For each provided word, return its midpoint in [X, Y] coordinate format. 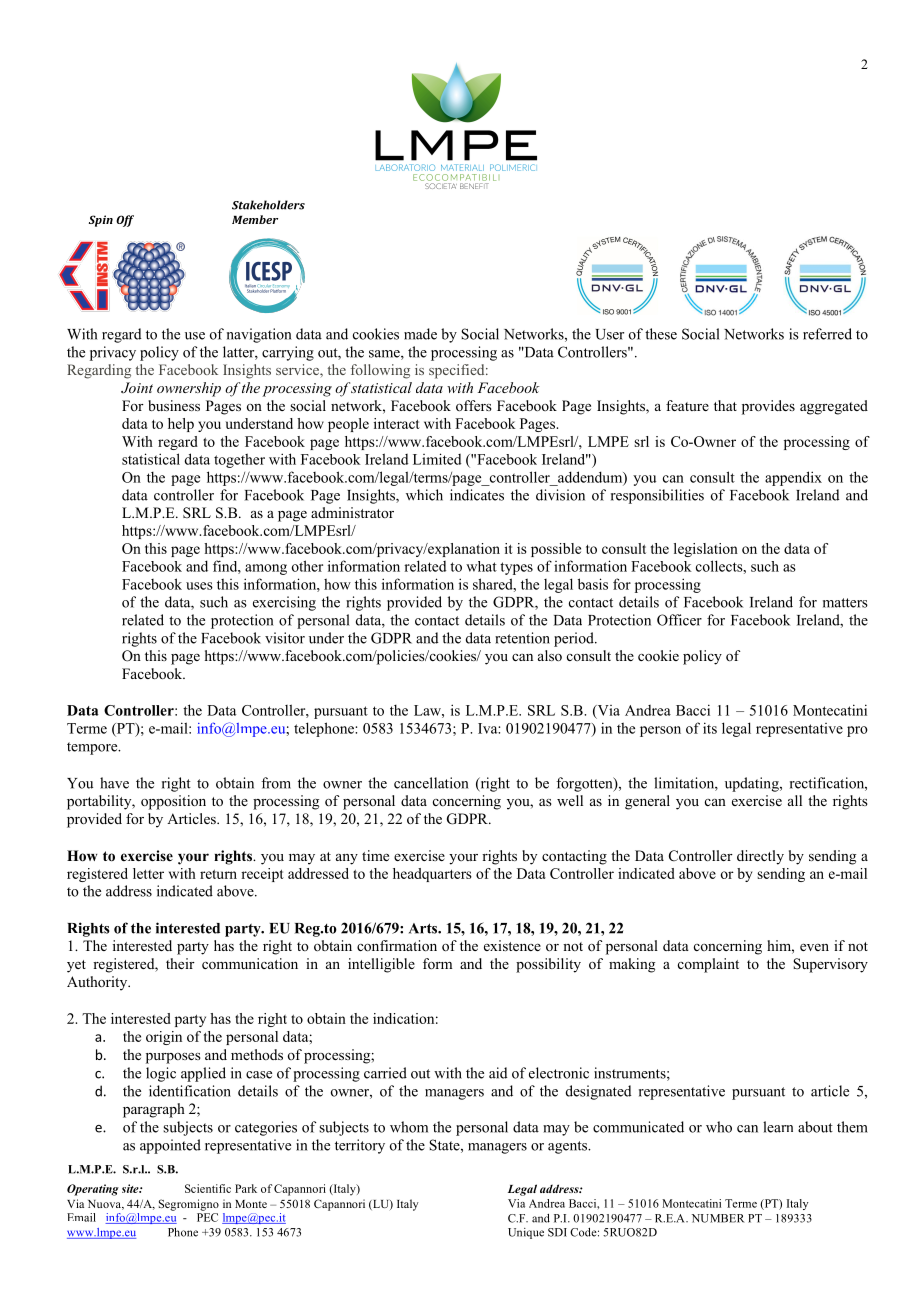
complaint [708, 965]
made [420, 334]
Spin [101, 221]
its [710, 728]
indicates [477, 495]
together [239, 460]
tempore [93, 748]
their [180, 963]
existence [512, 945]
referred [827, 334]
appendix [793, 478]
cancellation [431, 783]
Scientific [208, 1188]
